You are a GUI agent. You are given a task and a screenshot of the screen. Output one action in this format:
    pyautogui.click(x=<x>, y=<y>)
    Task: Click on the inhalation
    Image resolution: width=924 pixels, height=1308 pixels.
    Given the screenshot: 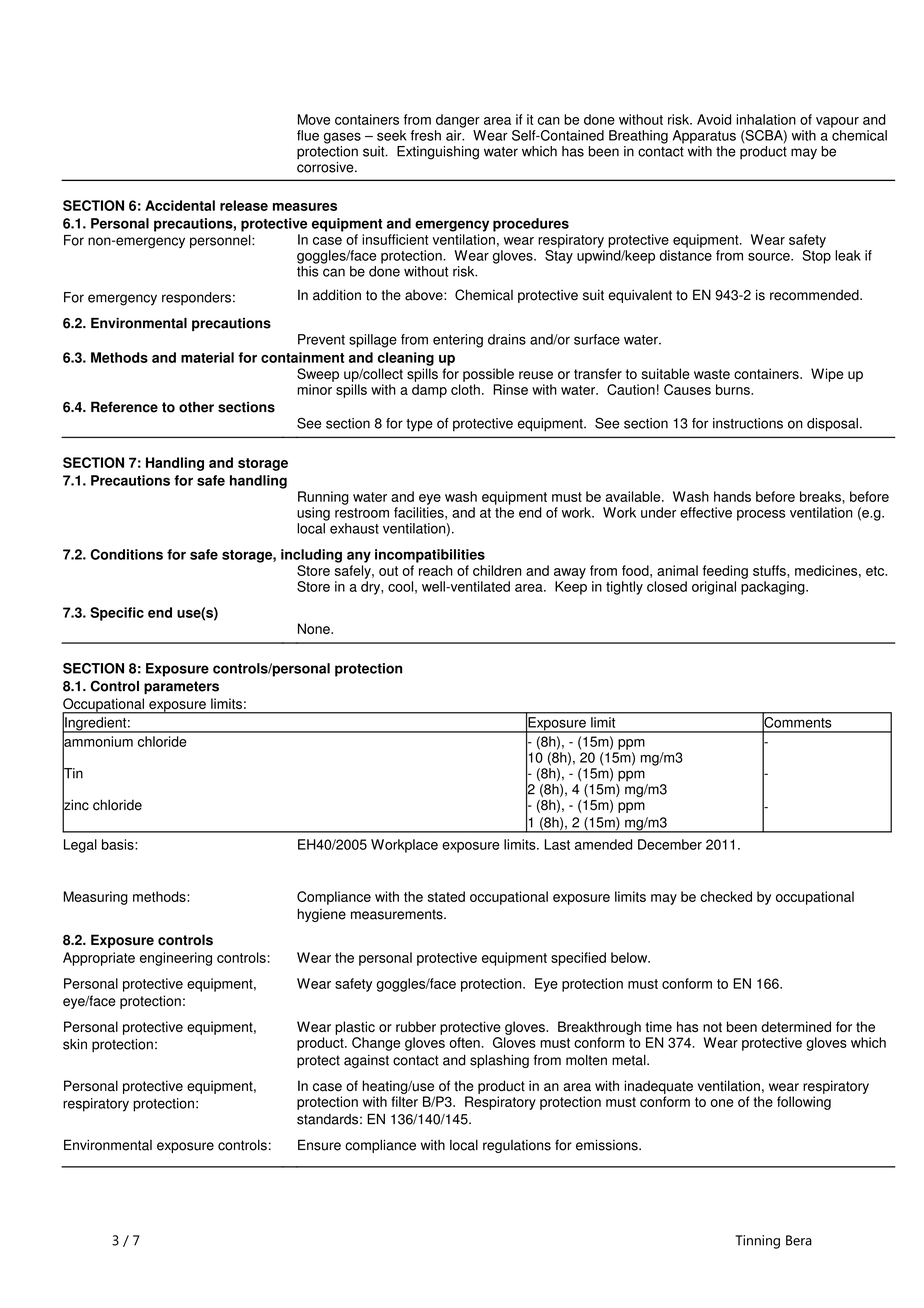 What is the action you would take?
    pyautogui.click(x=766, y=119)
